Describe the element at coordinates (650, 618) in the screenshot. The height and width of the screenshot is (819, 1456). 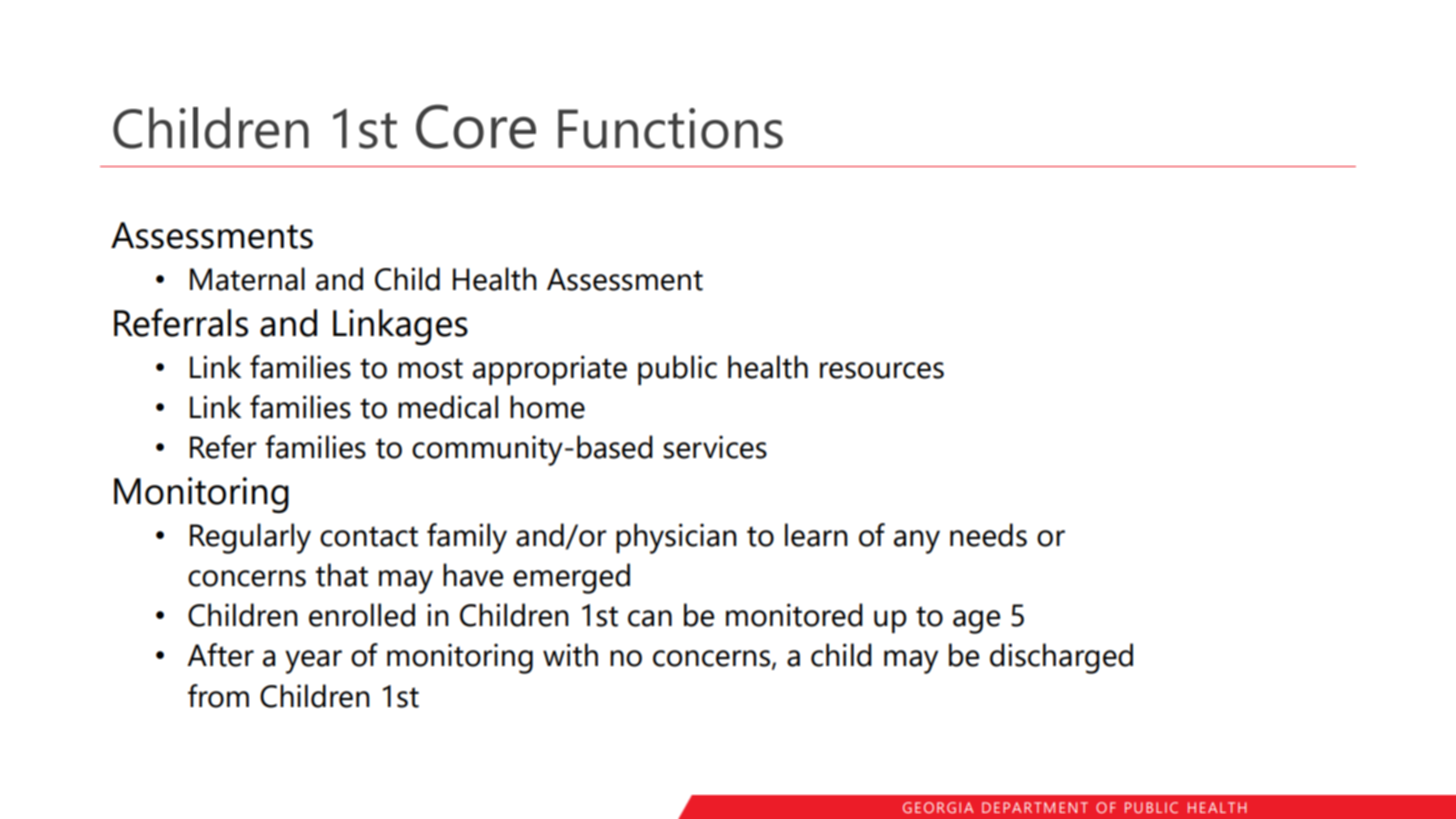
I see `can` at that location.
